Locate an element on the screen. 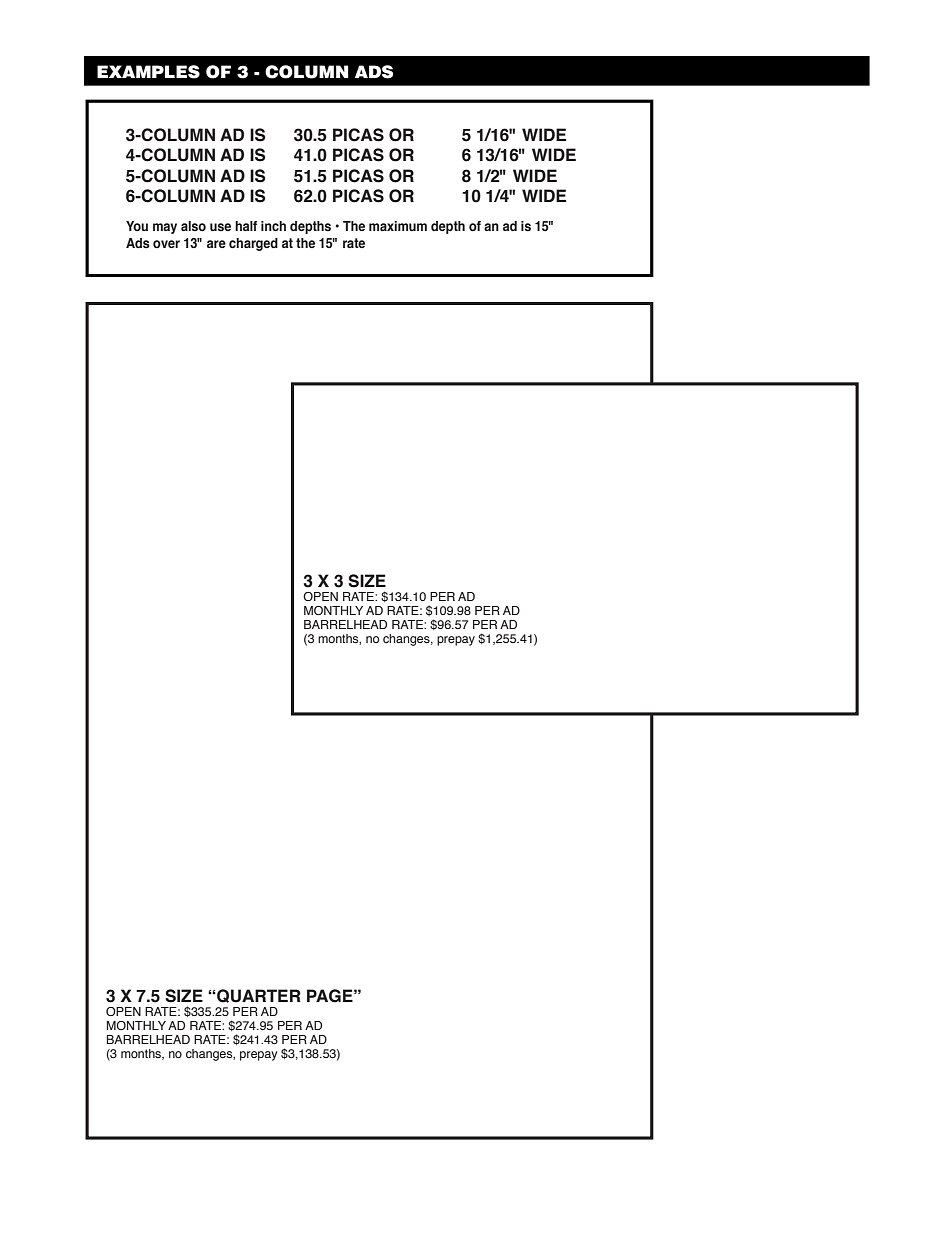 The image size is (952, 1233). maximum is located at coordinates (398, 226).
